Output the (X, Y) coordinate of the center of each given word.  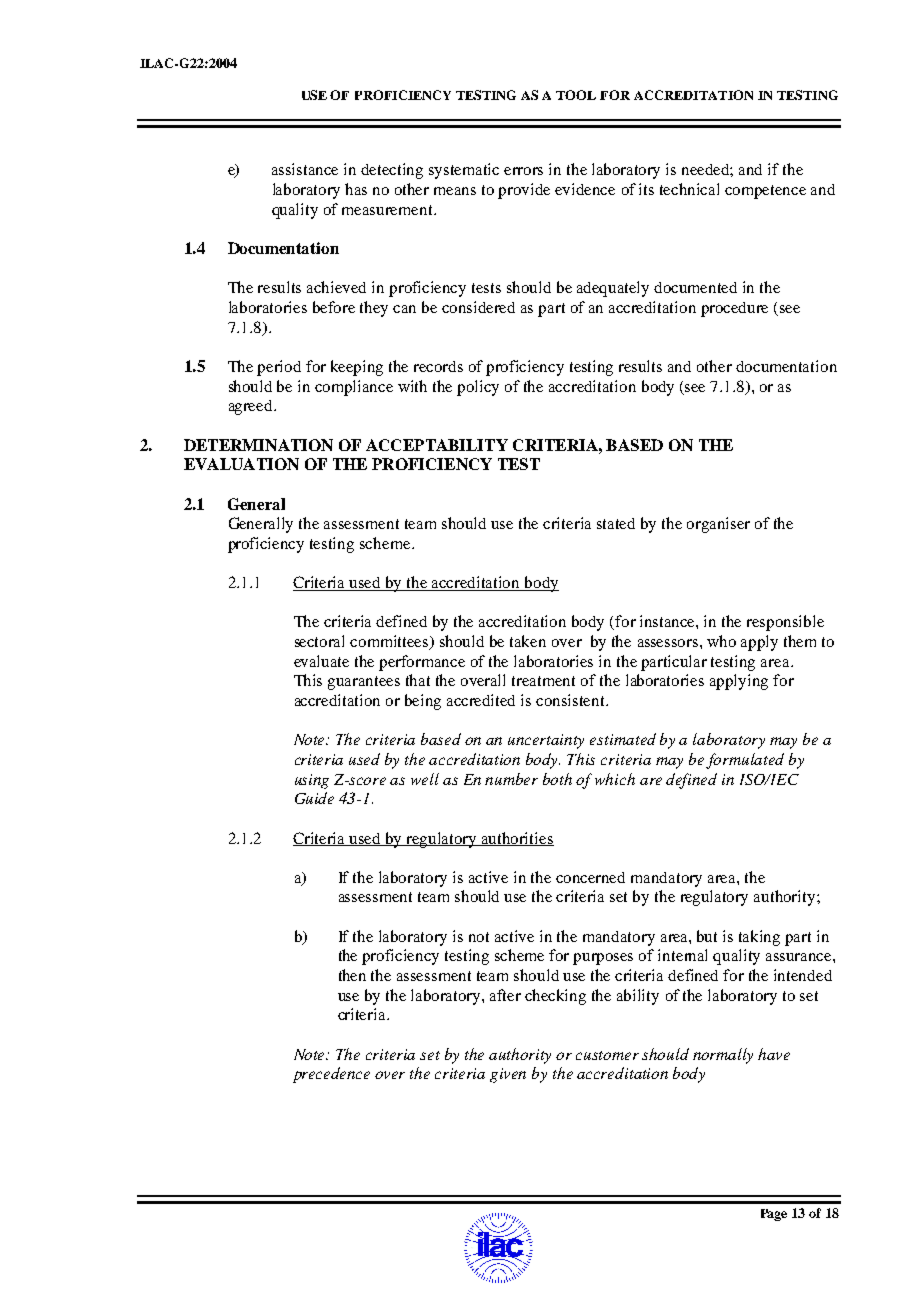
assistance (305, 169)
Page (774, 1215)
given (508, 1075)
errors (523, 171)
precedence (331, 1075)
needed (707, 170)
